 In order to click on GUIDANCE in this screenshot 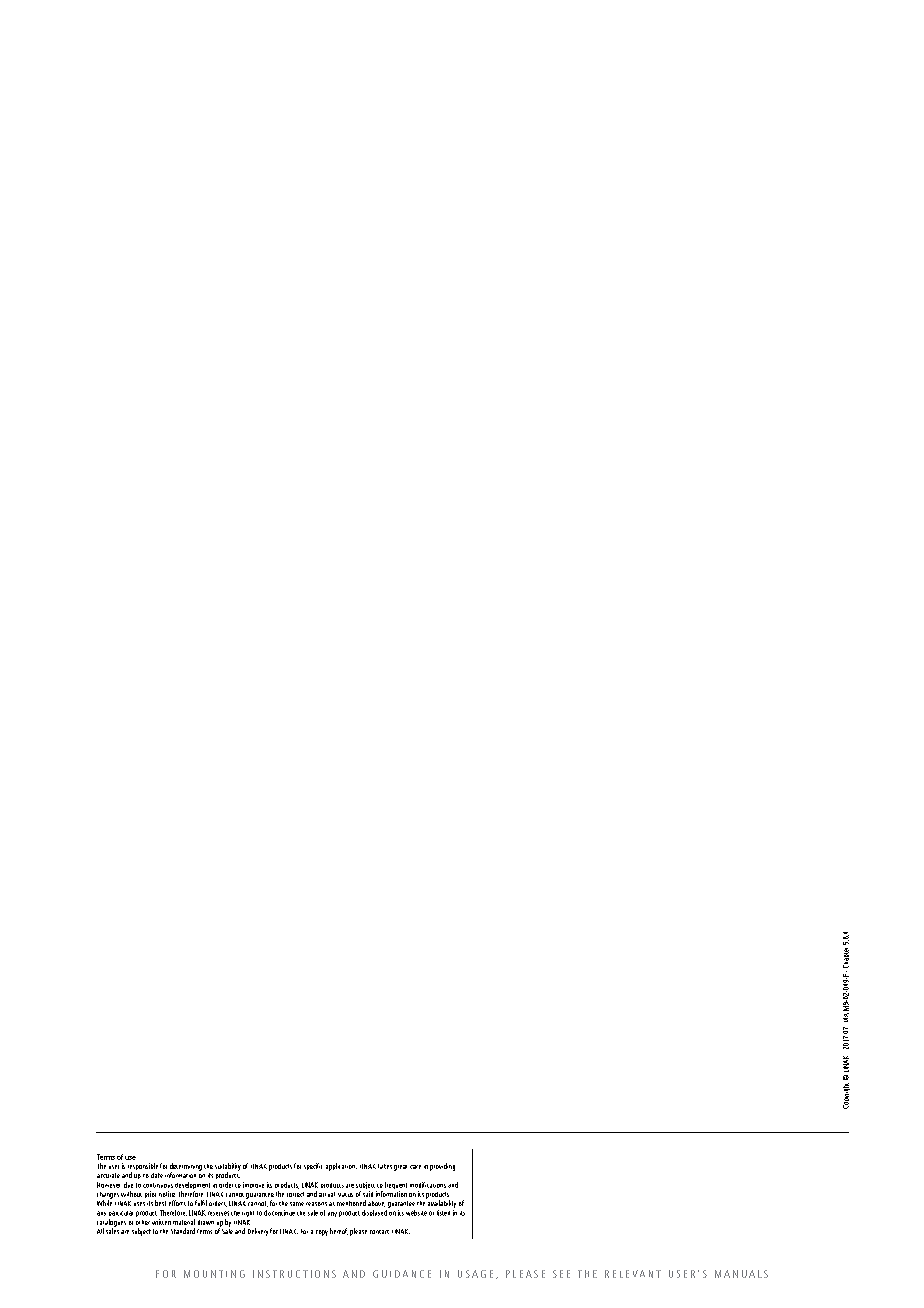, I will do `click(402, 1274)`.
